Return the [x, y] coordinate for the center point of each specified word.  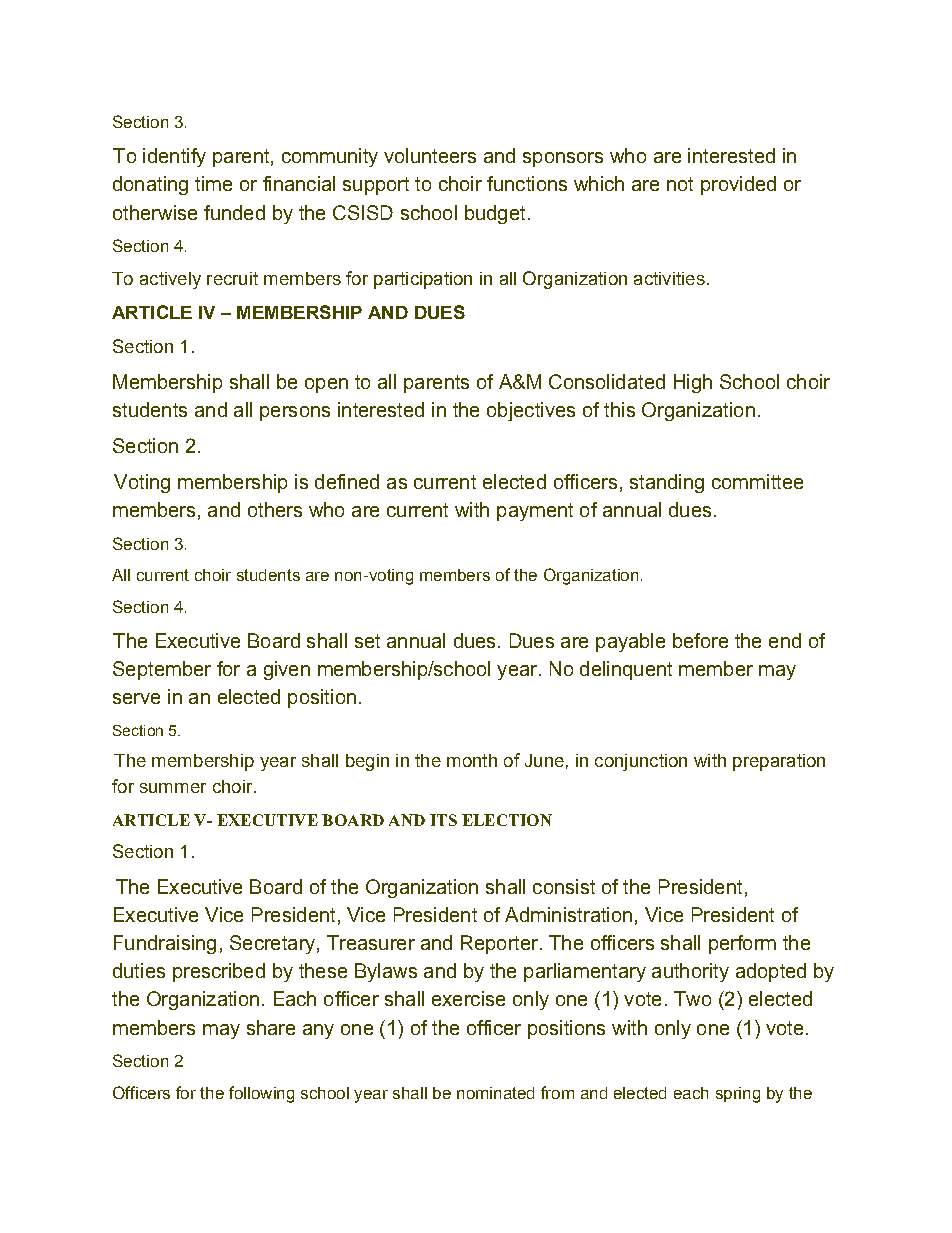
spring [738, 1095]
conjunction [641, 762]
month [472, 760]
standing [667, 483]
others [275, 509]
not [680, 184]
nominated [495, 1093]
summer [173, 788]
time [213, 183]
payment [535, 512]
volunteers [430, 155]
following [261, 1094]
